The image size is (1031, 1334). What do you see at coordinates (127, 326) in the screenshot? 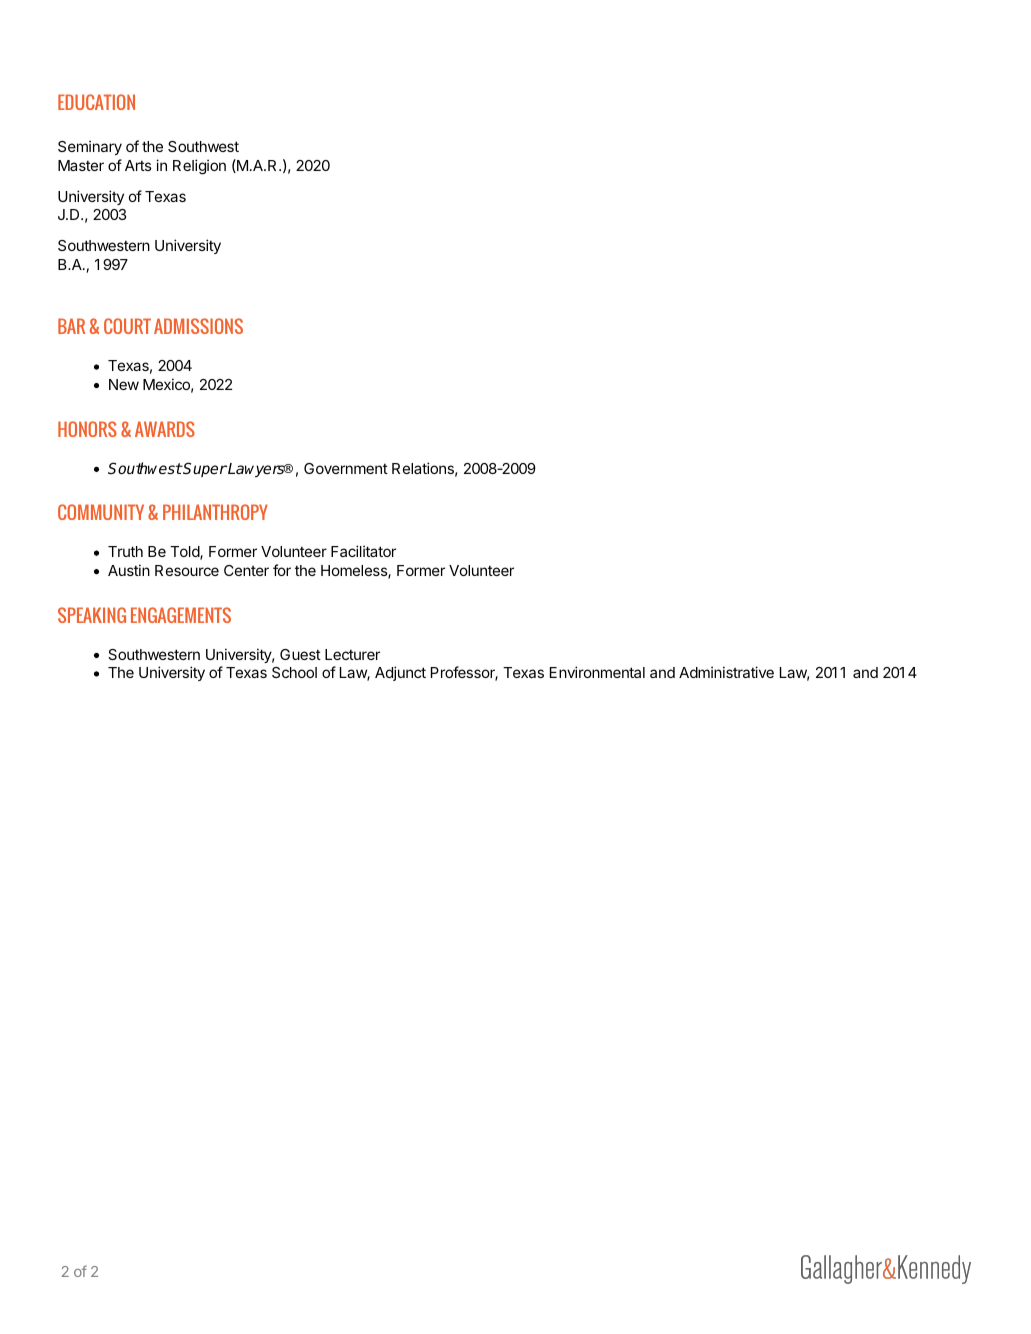
I see `COURT` at bounding box center [127, 326].
